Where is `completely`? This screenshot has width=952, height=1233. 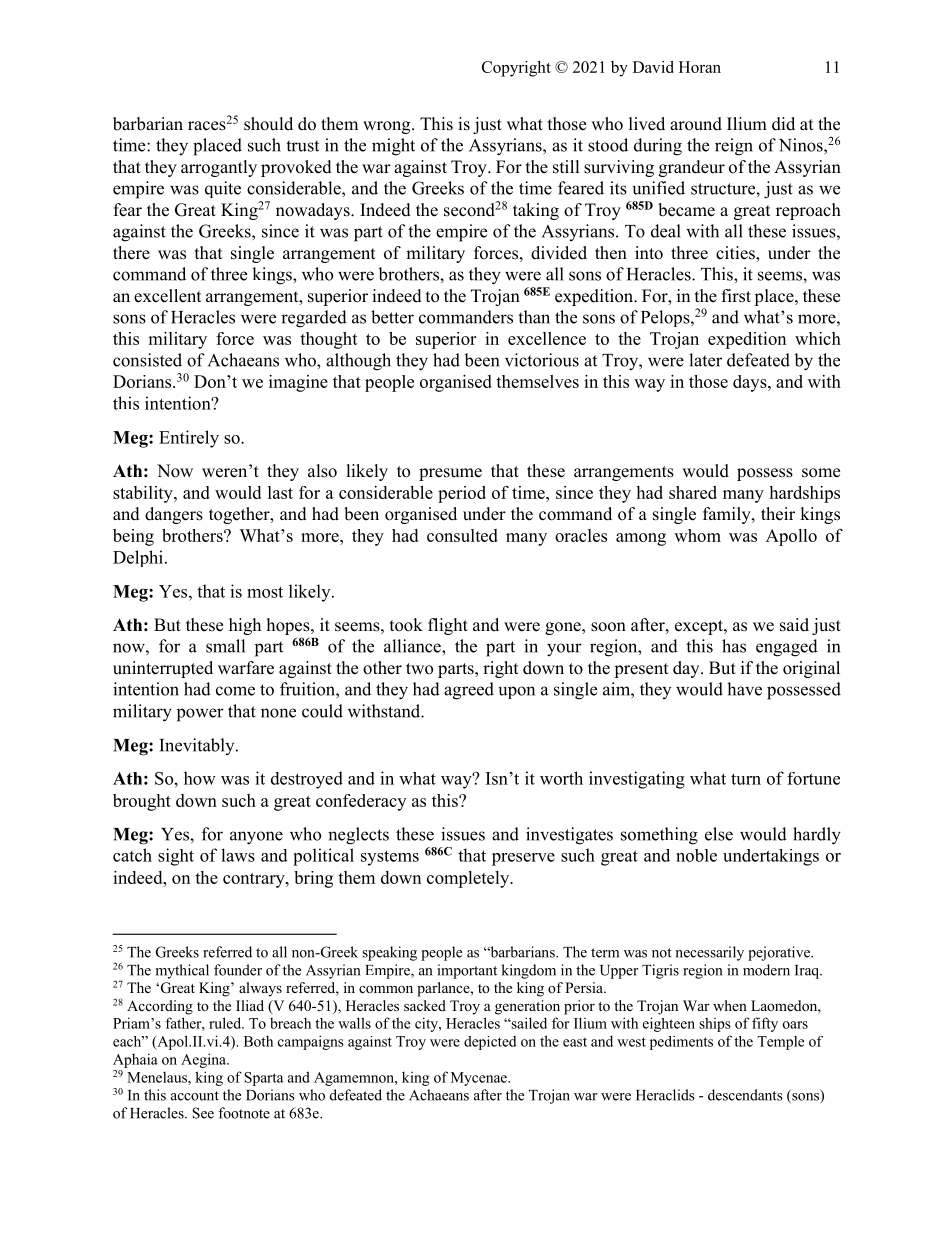 completely is located at coordinates (469, 879).
